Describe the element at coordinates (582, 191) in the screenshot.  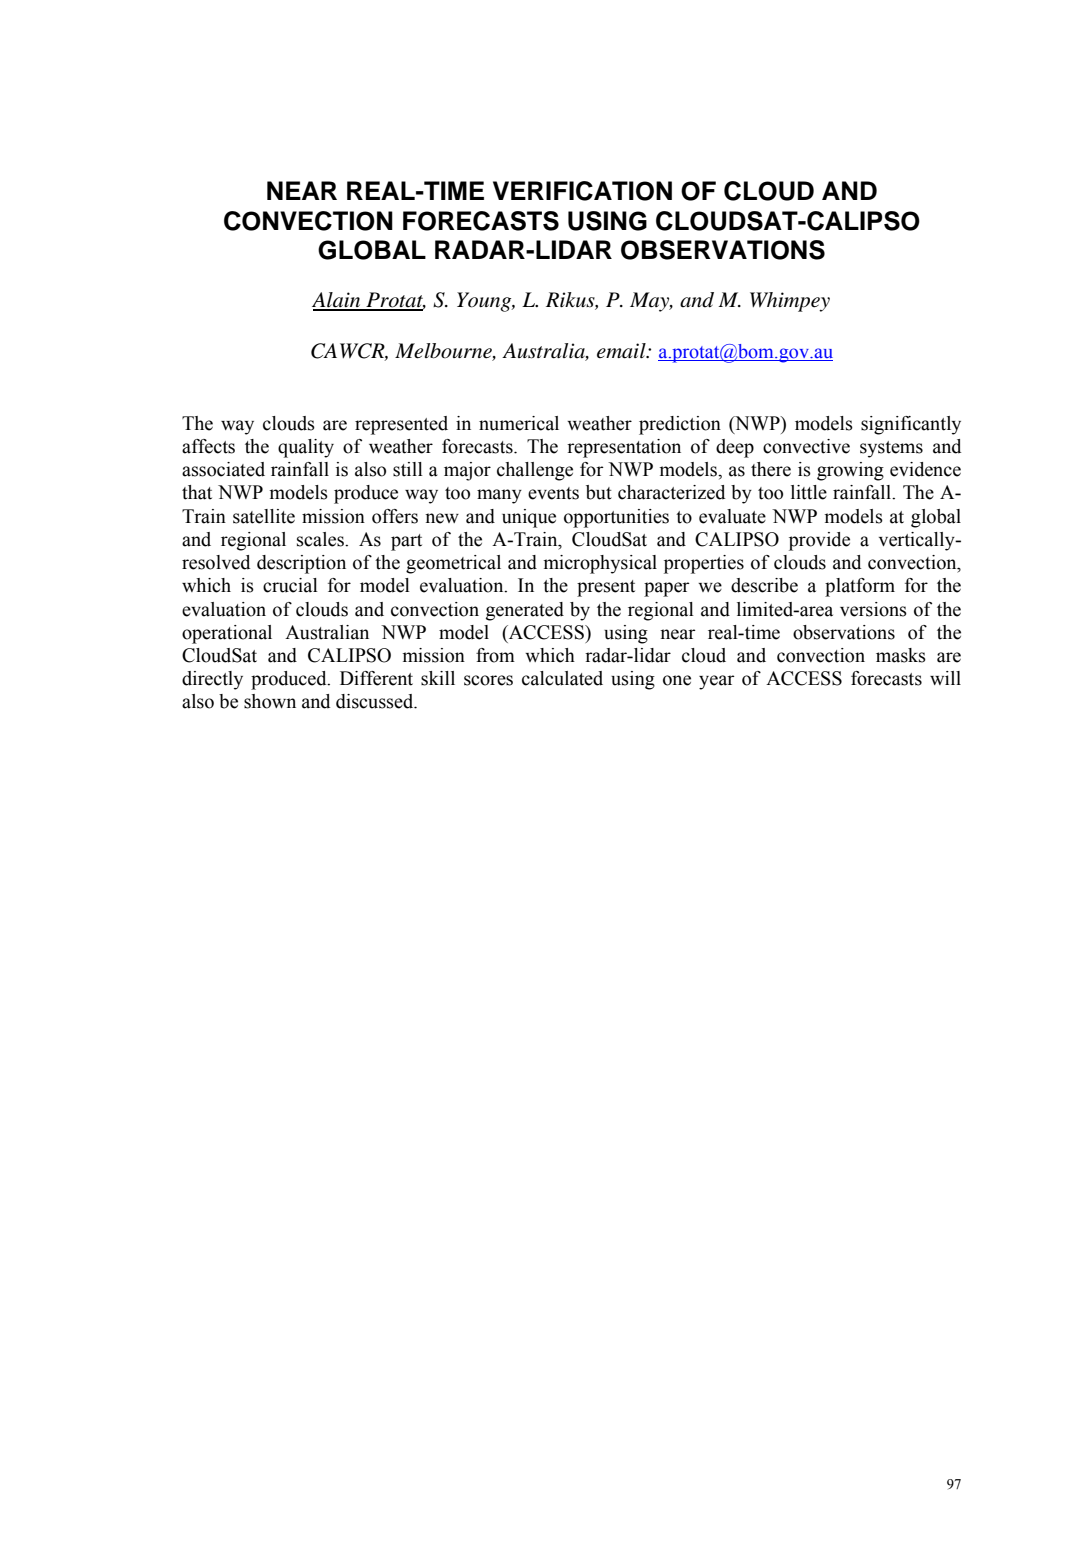
I see `VERIFICATION` at that location.
